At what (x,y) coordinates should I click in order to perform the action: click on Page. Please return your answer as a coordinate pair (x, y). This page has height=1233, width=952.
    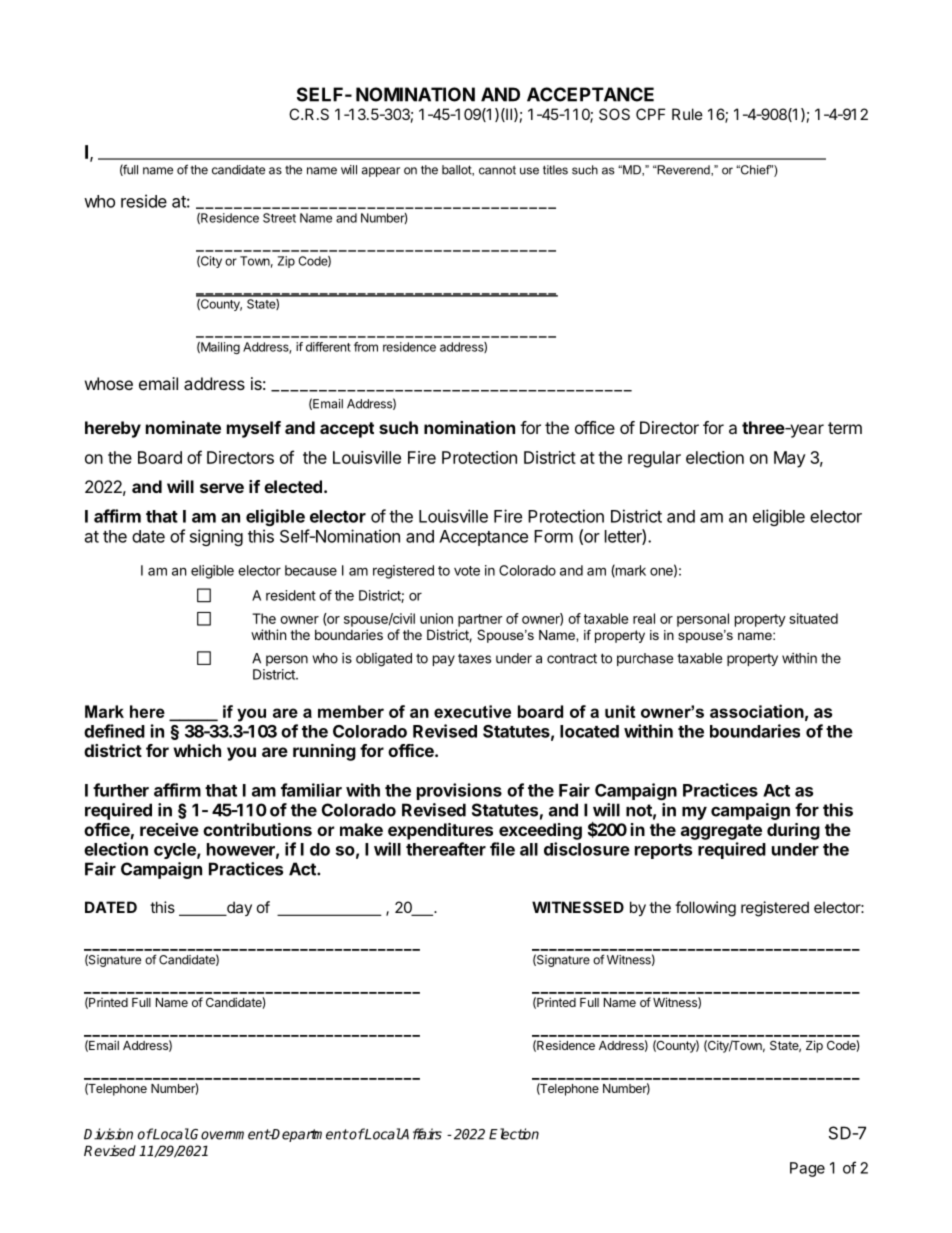
    Looking at the image, I should click on (807, 1169).
